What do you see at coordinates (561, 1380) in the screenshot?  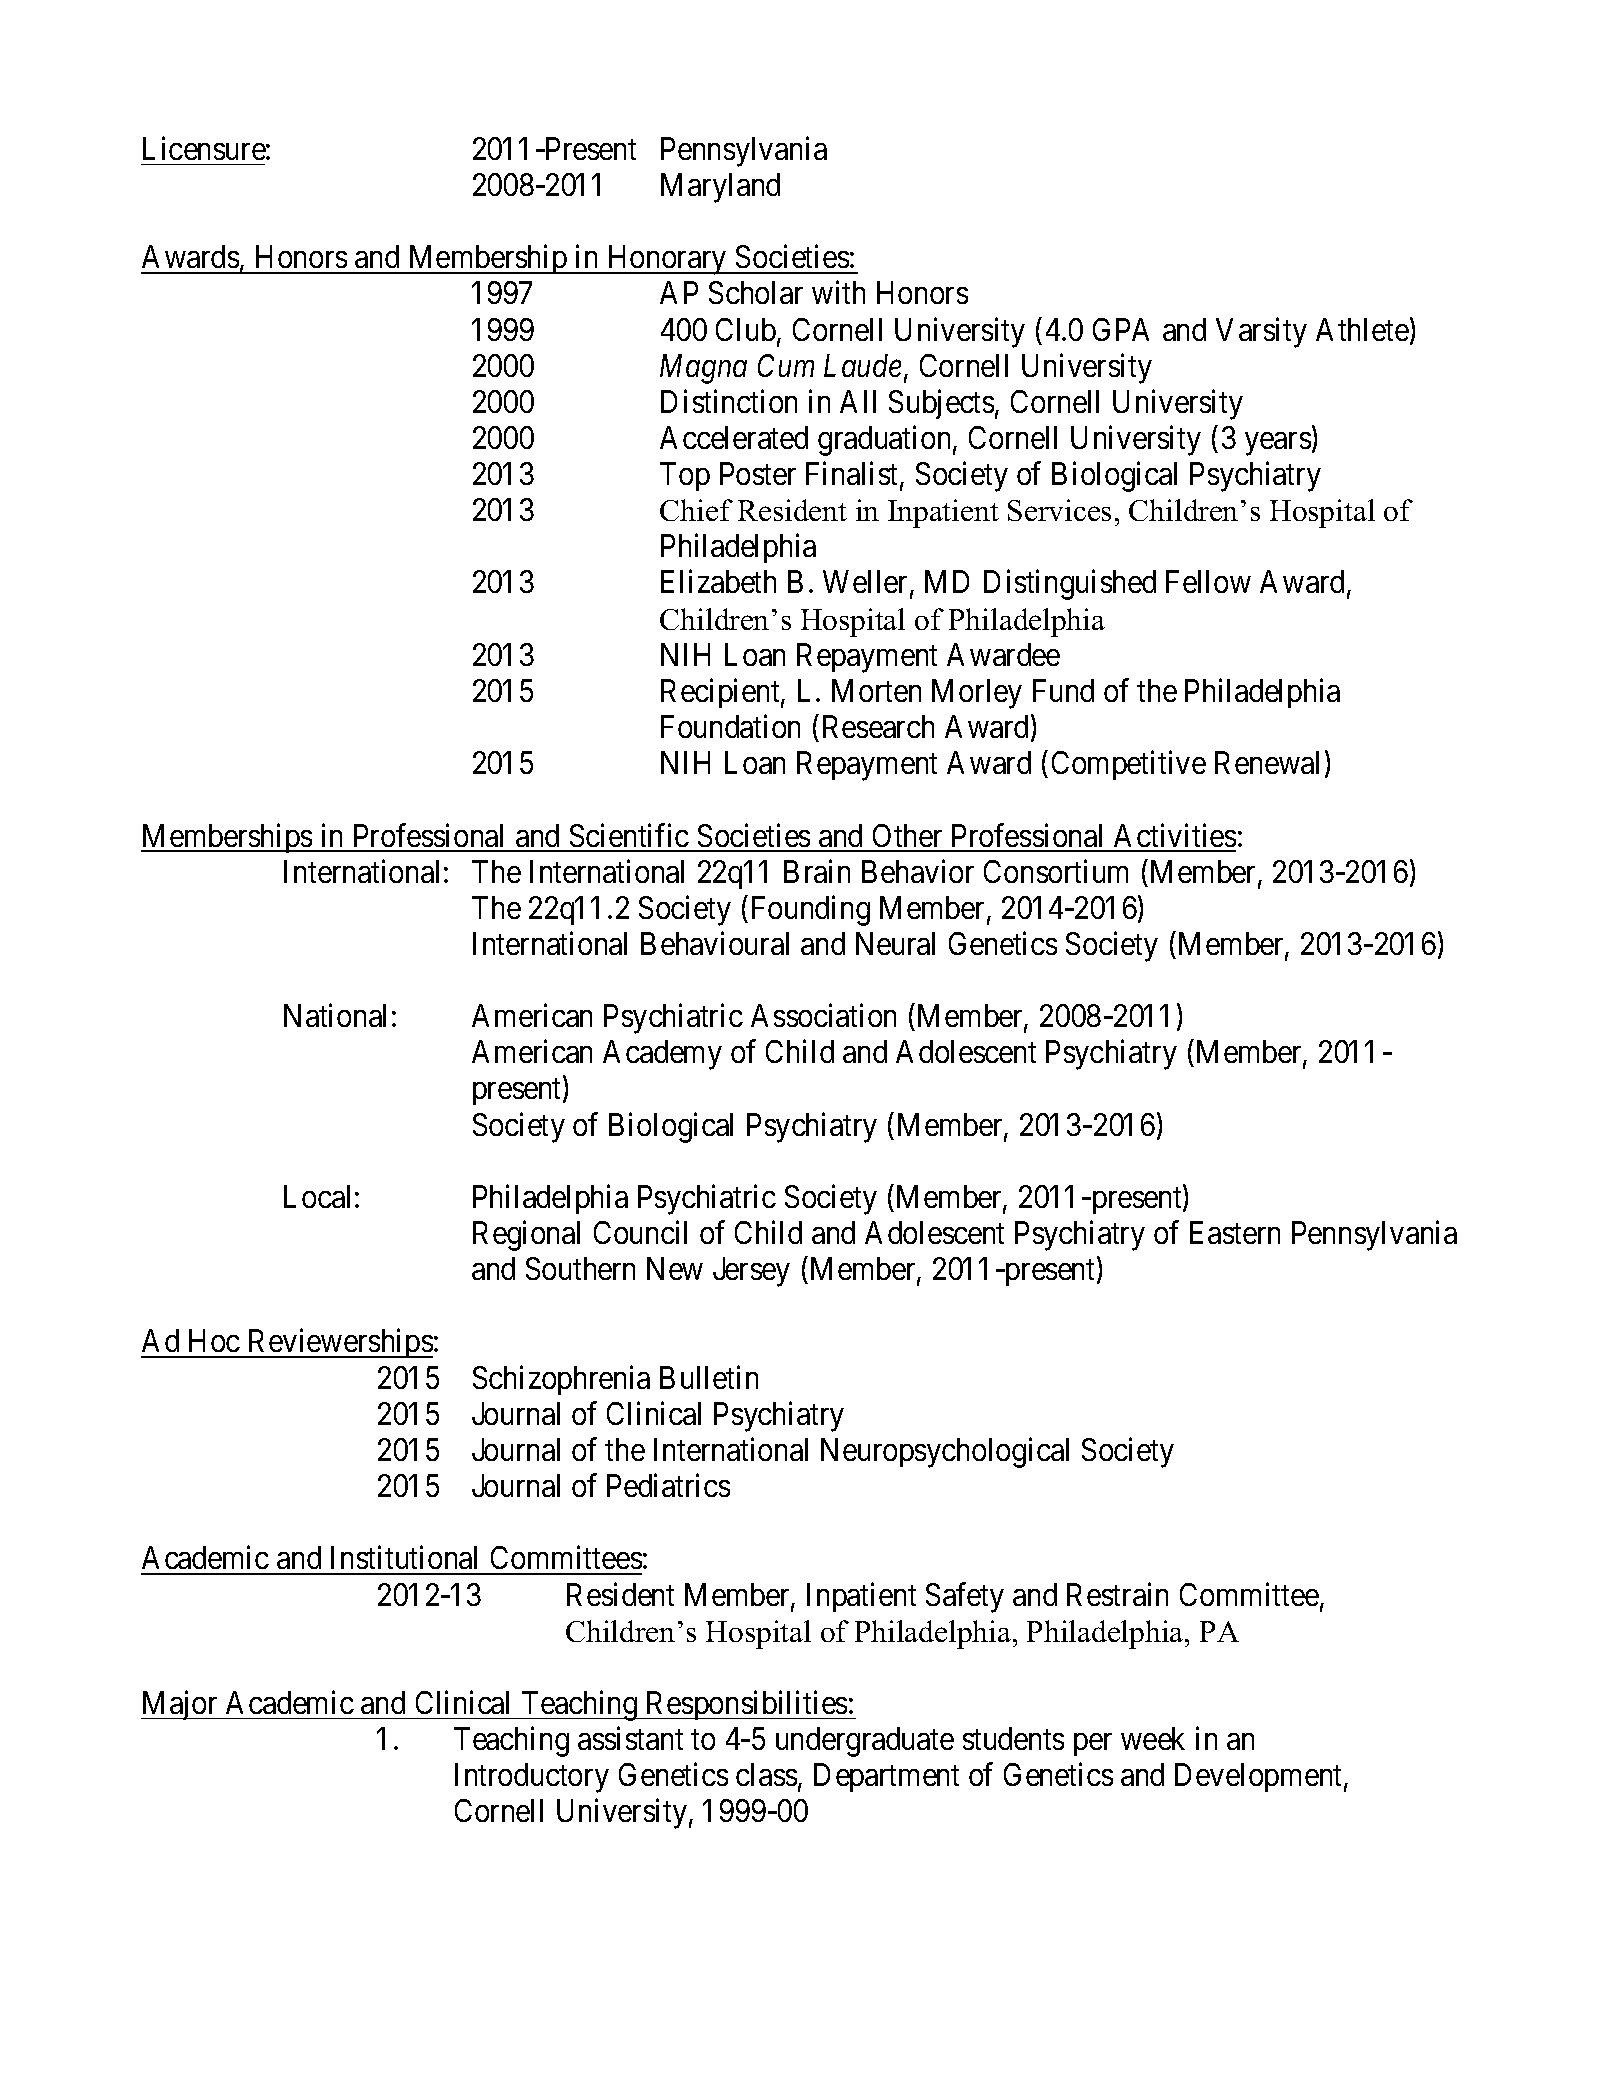 I see `Schizophrenia` at bounding box center [561, 1380].
